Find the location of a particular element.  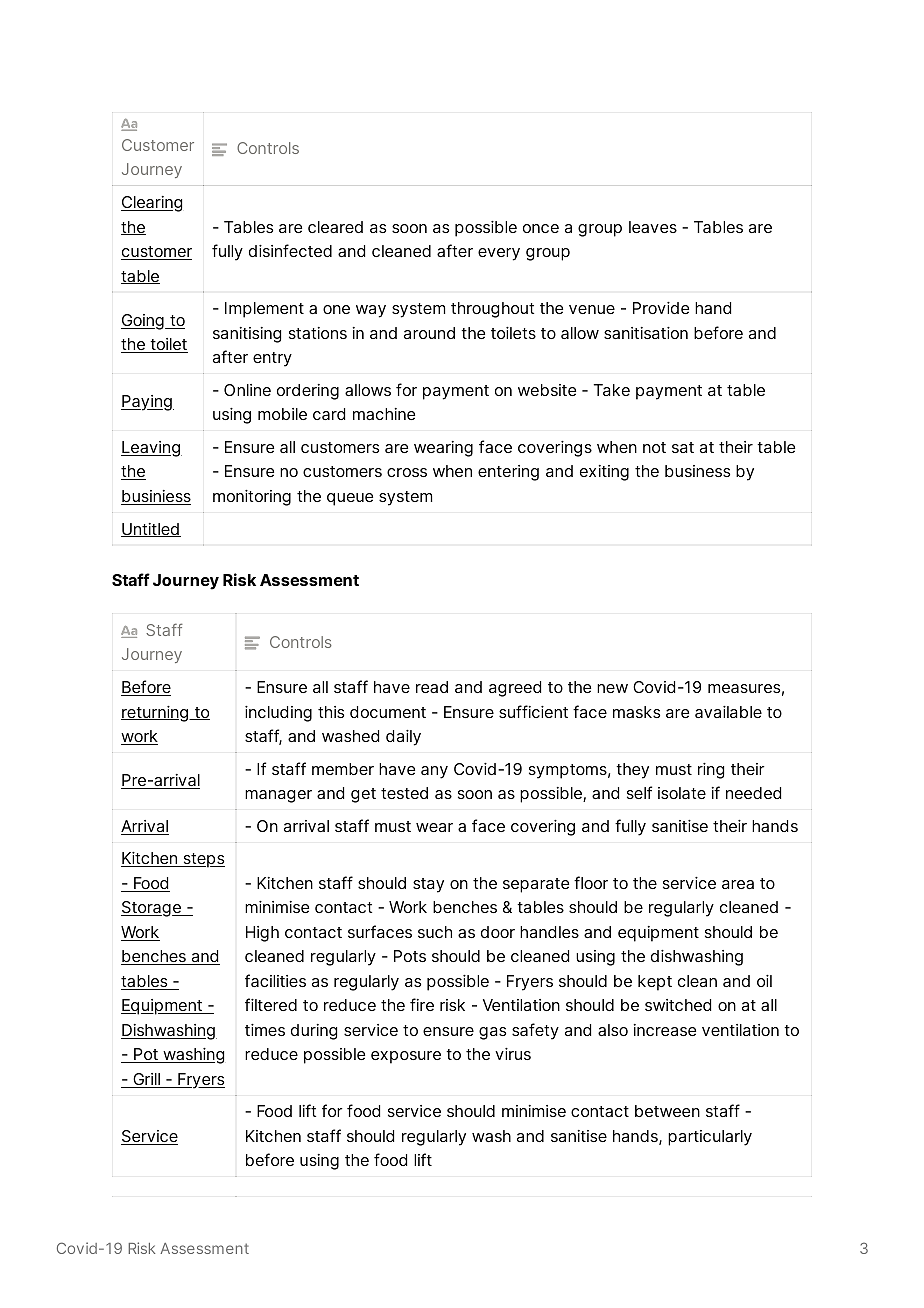

disinfected is located at coordinates (290, 250).
